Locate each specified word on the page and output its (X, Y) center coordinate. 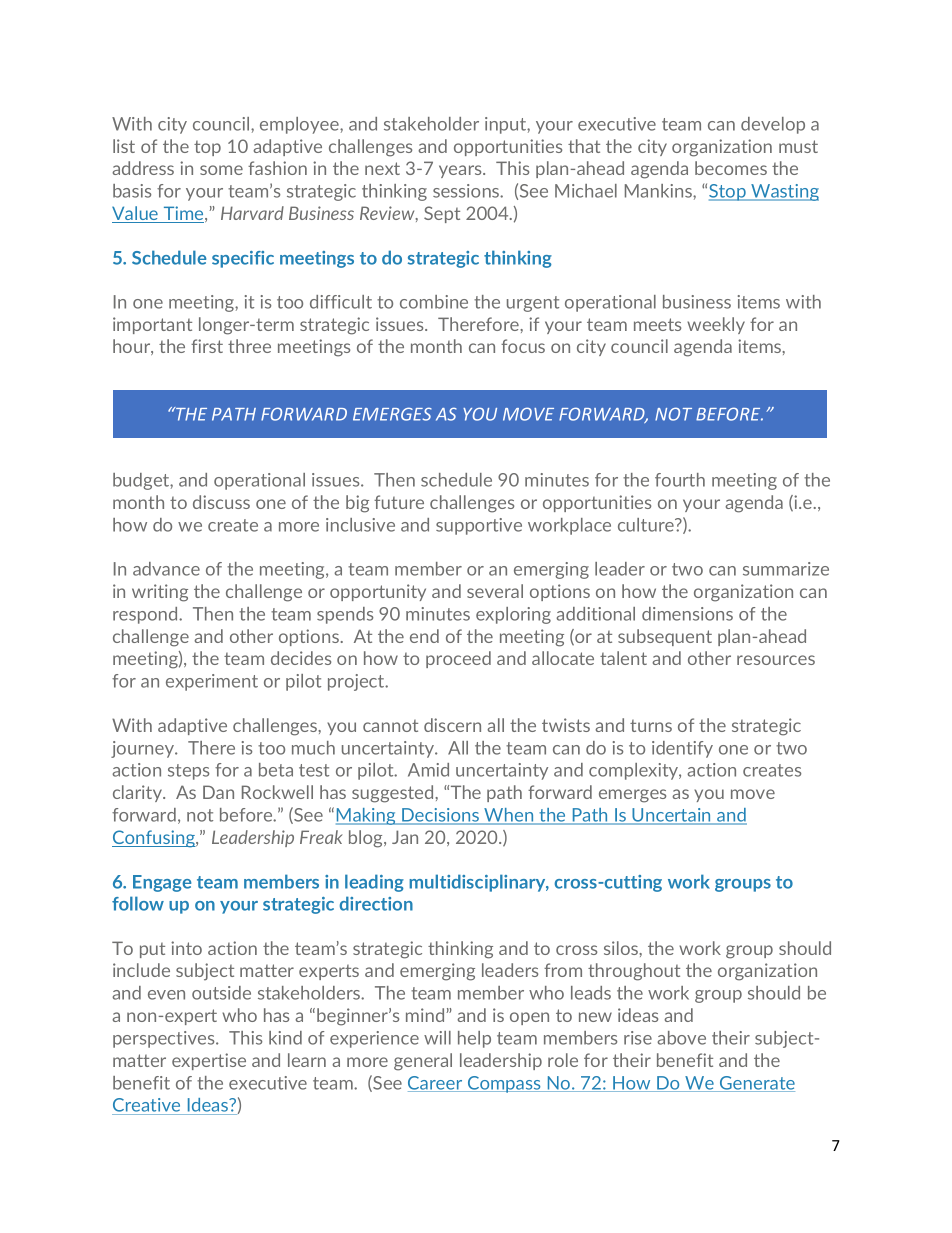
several (495, 591)
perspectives (165, 1039)
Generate (756, 1084)
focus (523, 346)
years (461, 171)
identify (682, 749)
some (221, 170)
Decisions (441, 816)
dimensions (687, 614)
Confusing (154, 839)
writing (160, 593)
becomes (731, 168)
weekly (716, 325)
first (207, 346)
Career (436, 1084)
